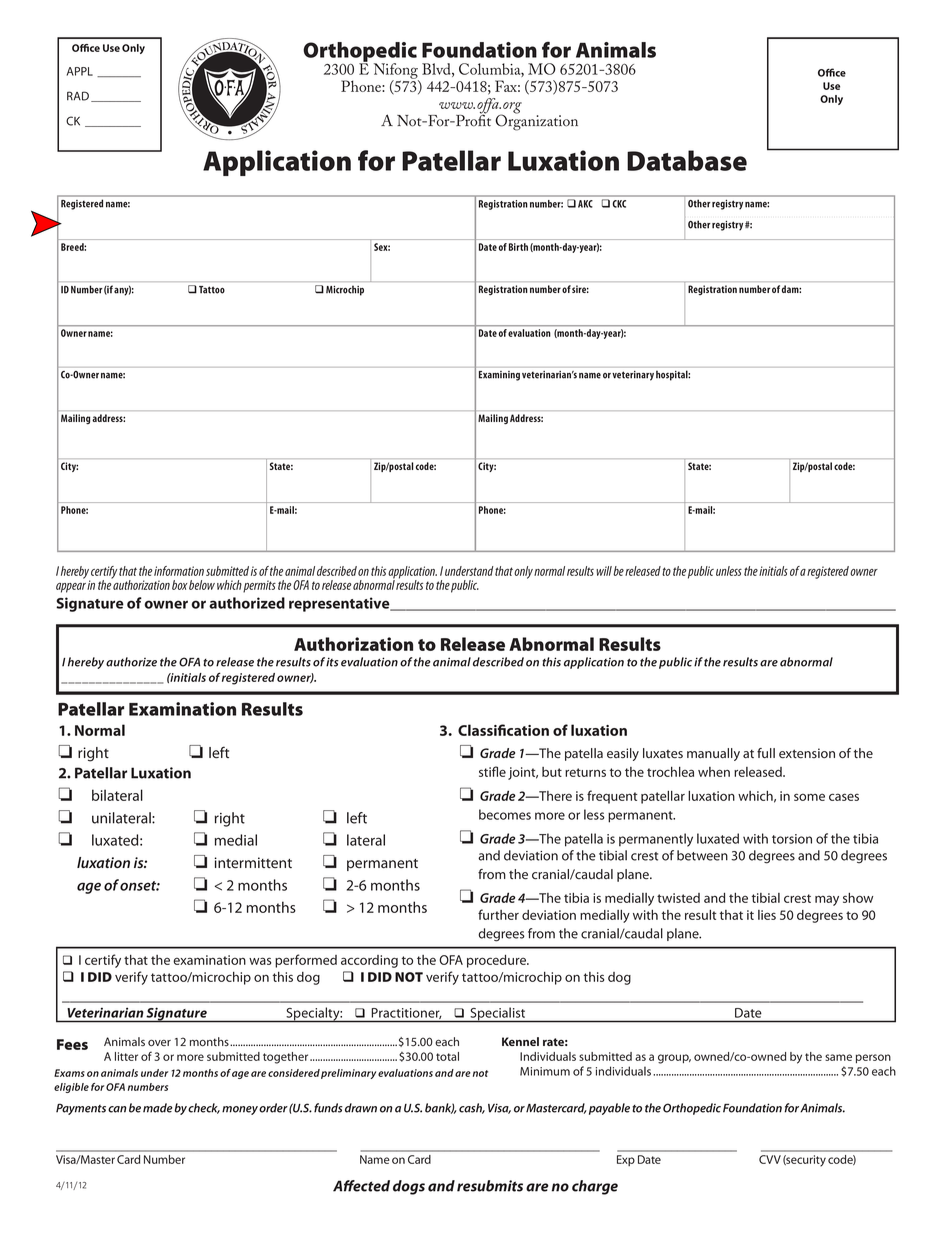  I want to click on torsion, so click(792, 839).
